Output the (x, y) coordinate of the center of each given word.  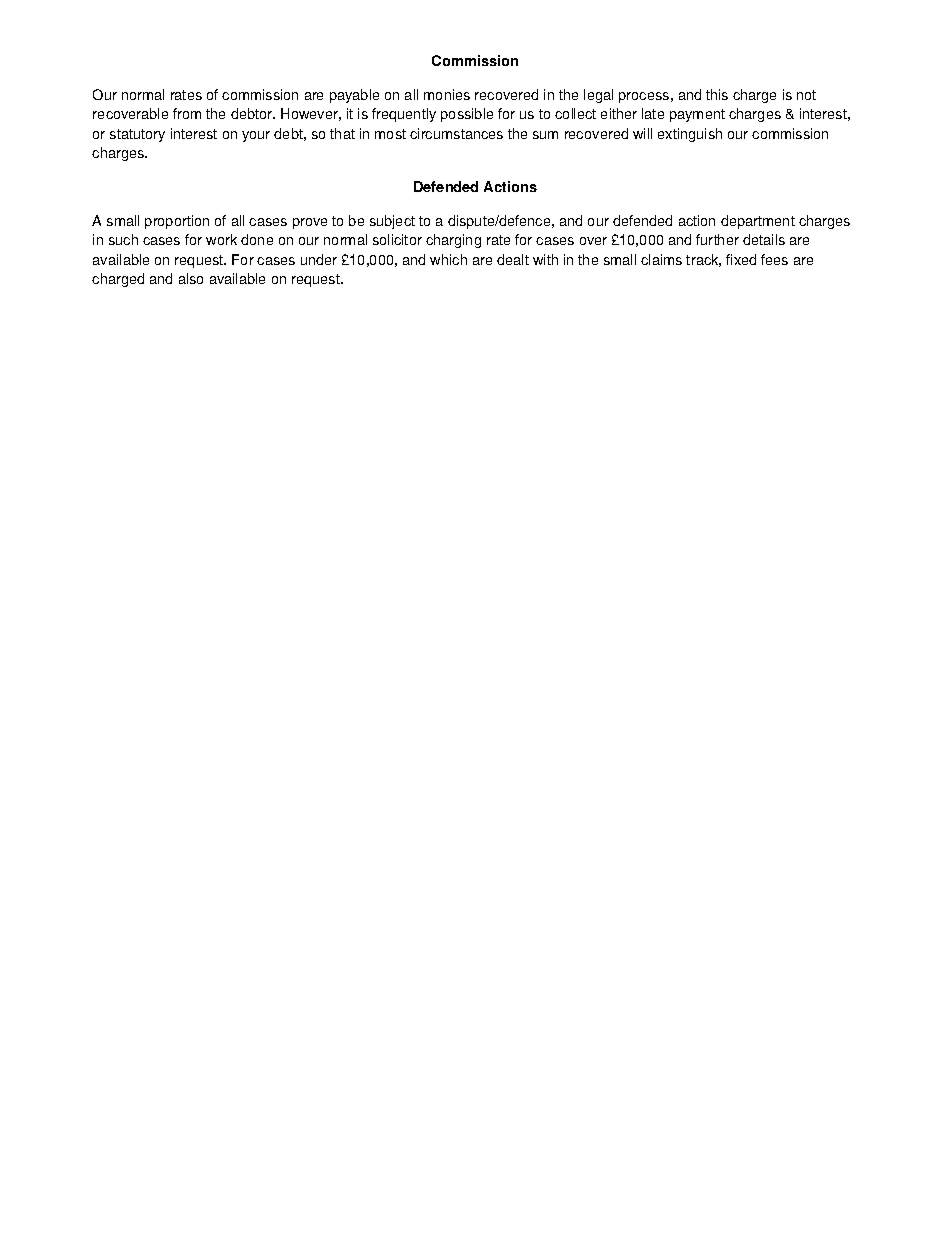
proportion (177, 222)
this (717, 94)
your (256, 136)
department (758, 222)
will (642, 133)
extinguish (690, 135)
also (191, 278)
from (187, 113)
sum (545, 135)
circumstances (456, 133)
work (221, 239)
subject (392, 222)
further (717, 239)
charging (453, 241)
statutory (137, 135)
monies (447, 94)
